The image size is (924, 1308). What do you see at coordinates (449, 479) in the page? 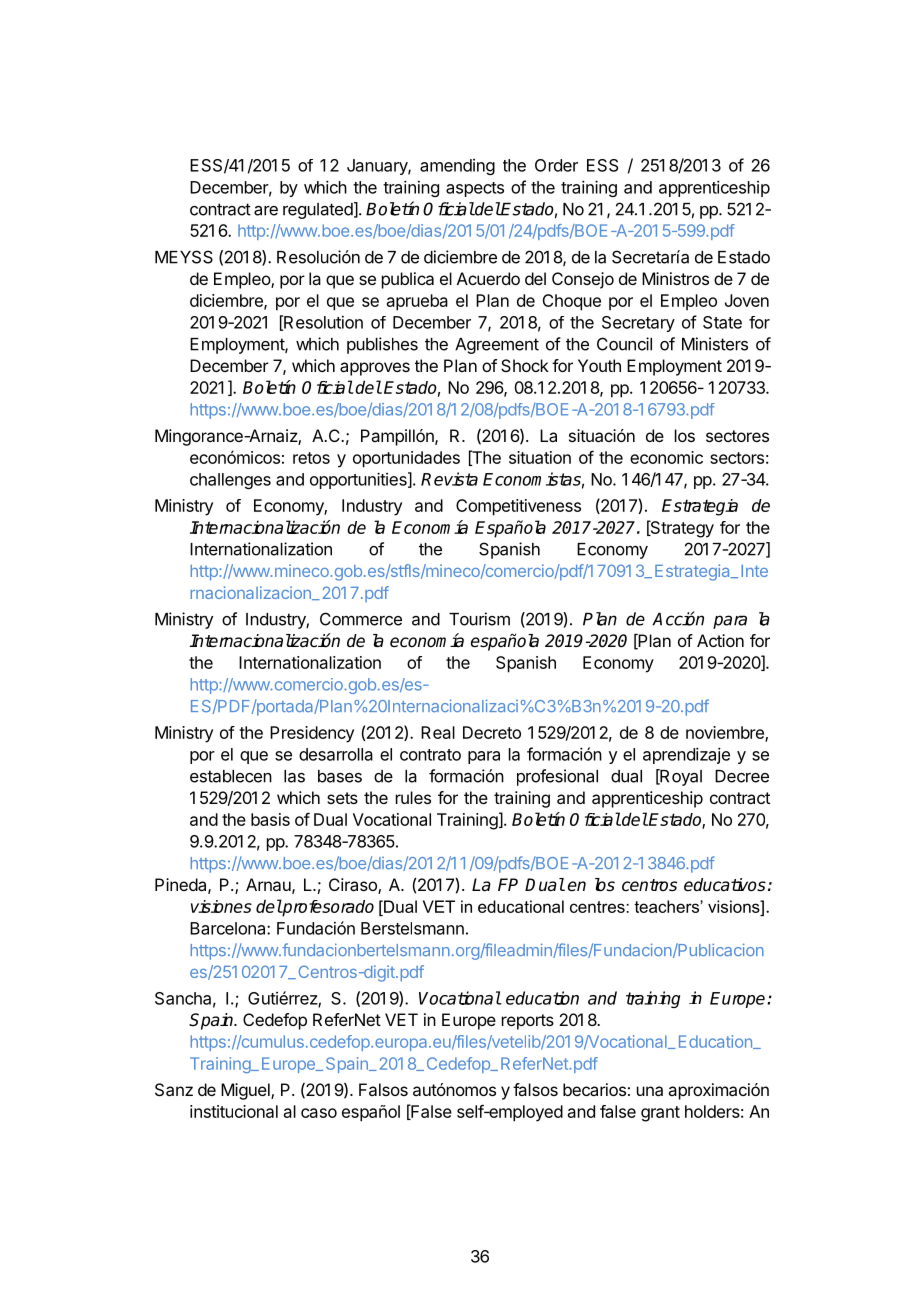
I see `Revista` at bounding box center [449, 479].
